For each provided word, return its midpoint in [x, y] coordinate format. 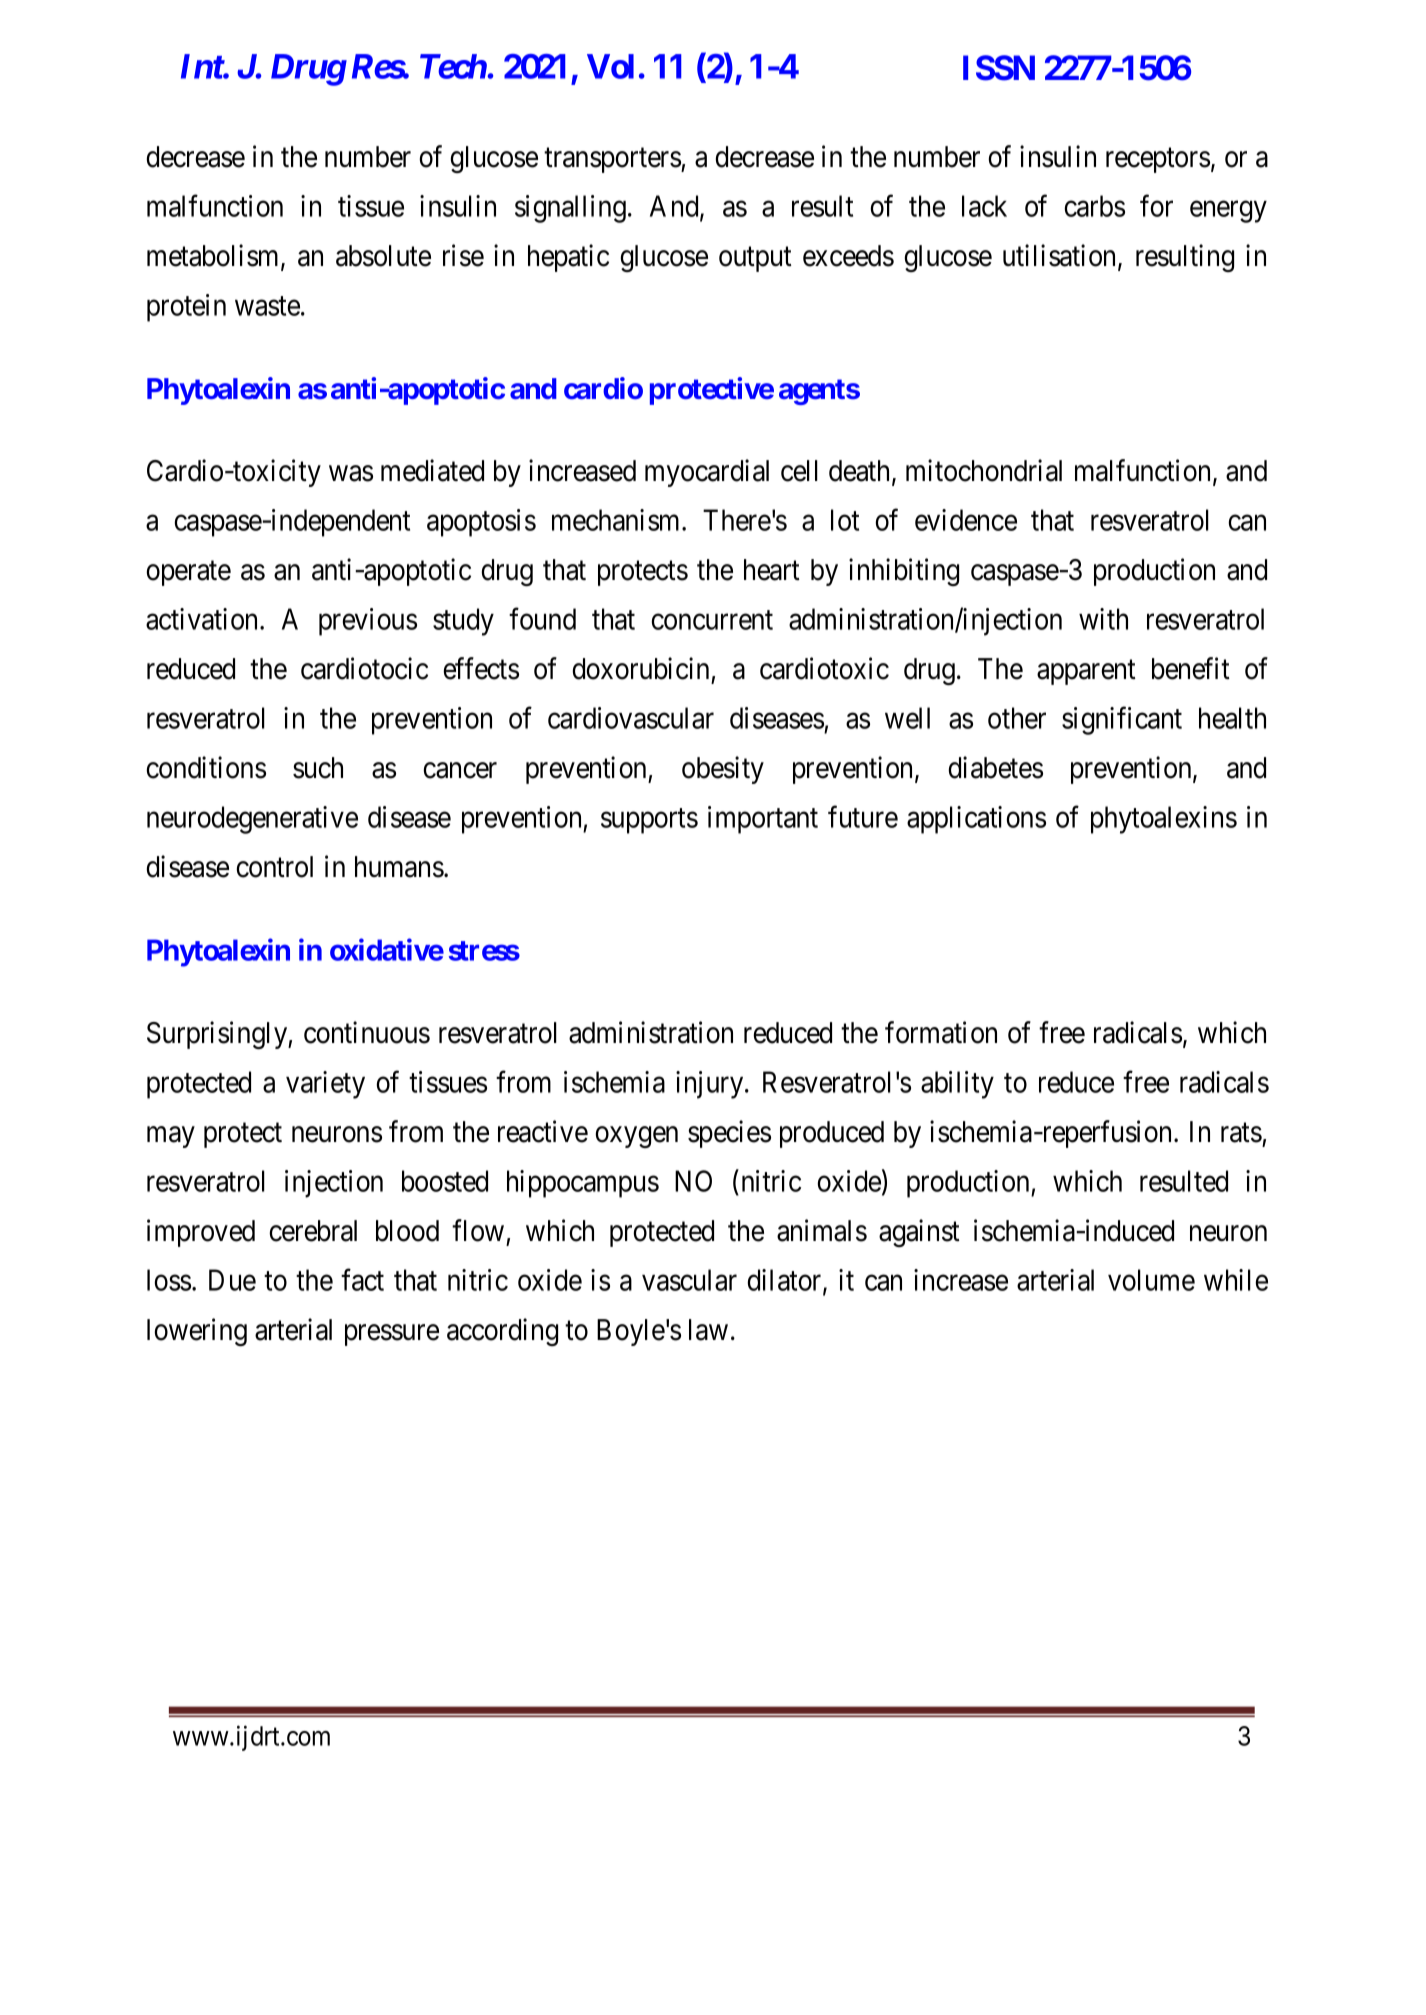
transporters [613, 160]
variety [325, 1085]
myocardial [707, 473]
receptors [1158, 160]
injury [711, 1085]
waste [267, 306]
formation [941, 1032]
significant [1122, 721]
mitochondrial [984, 470]
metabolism [214, 256]
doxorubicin [640, 668]
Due [232, 1280]
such [318, 768]
